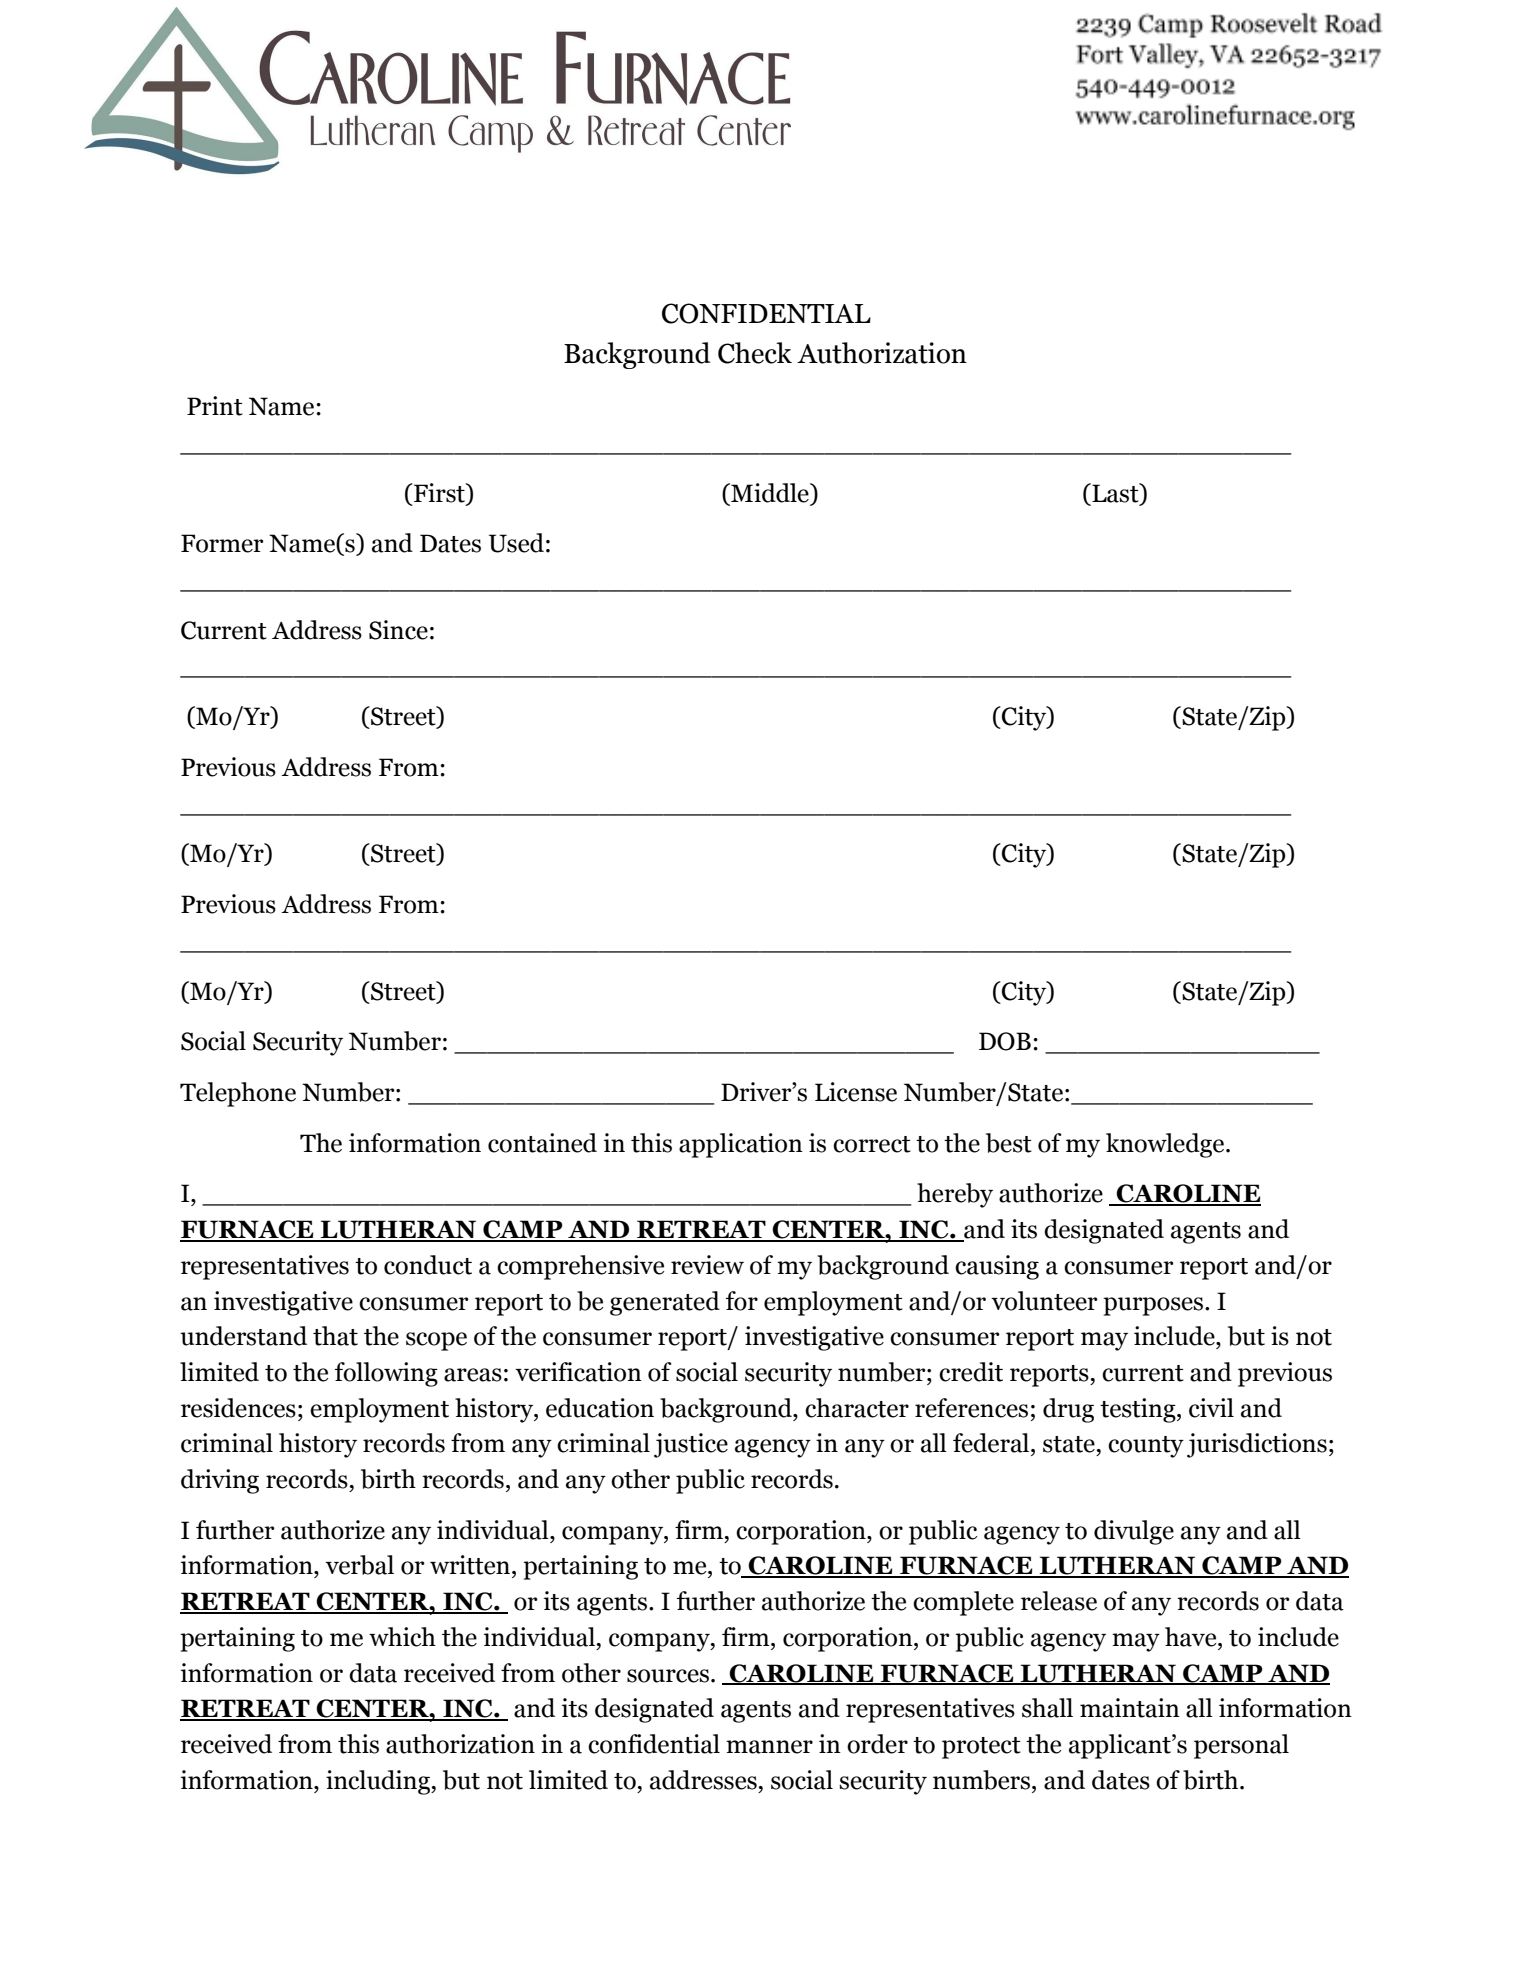 The width and height of the screenshot is (1533, 1984). I want to click on Telephone, so click(238, 1094).
